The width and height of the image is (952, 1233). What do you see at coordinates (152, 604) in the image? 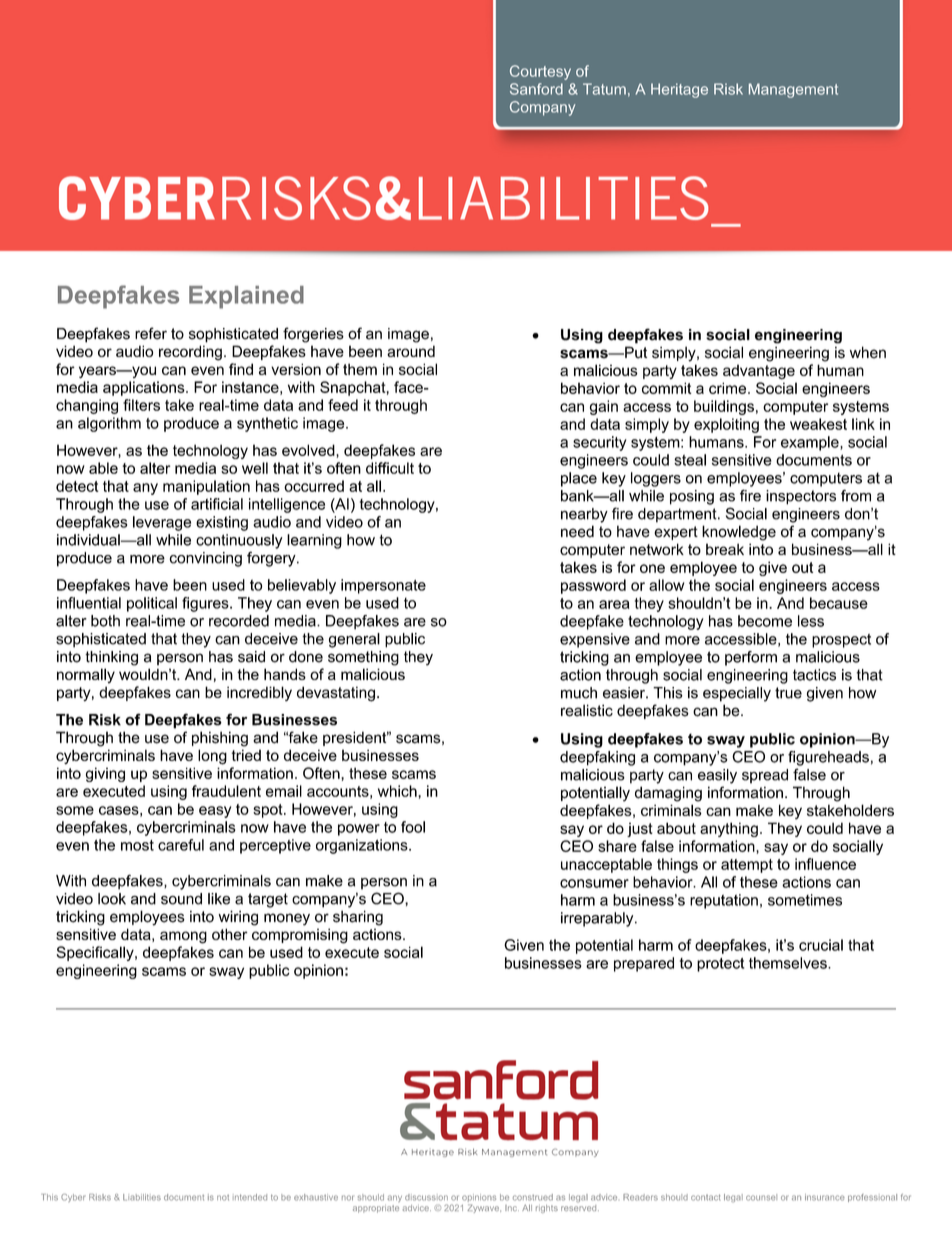
I see `political` at bounding box center [152, 604].
